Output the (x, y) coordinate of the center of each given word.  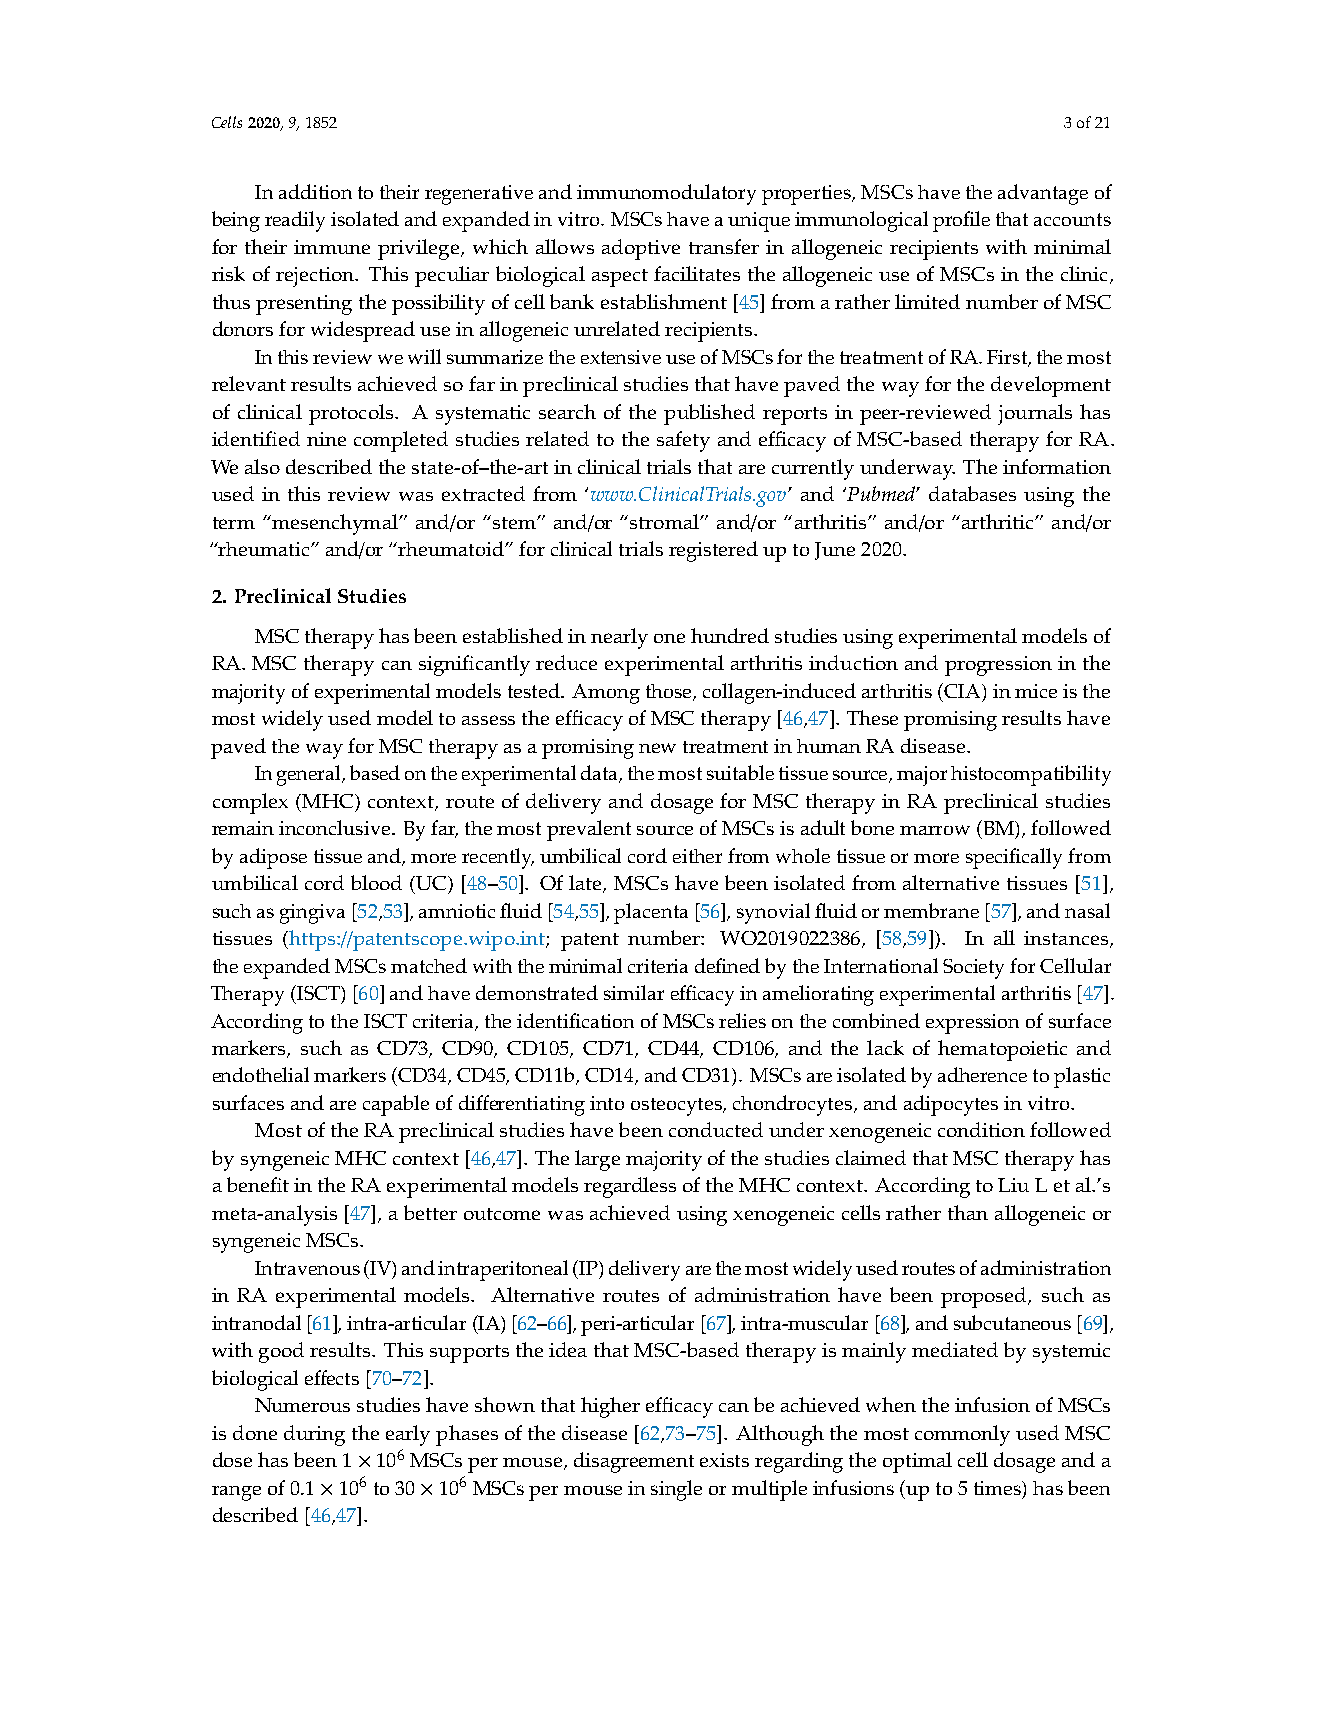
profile (961, 221)
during (314, 1435)
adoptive (641, 249)
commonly (962, 1435)
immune (332, 247)
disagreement (634, 1462)
